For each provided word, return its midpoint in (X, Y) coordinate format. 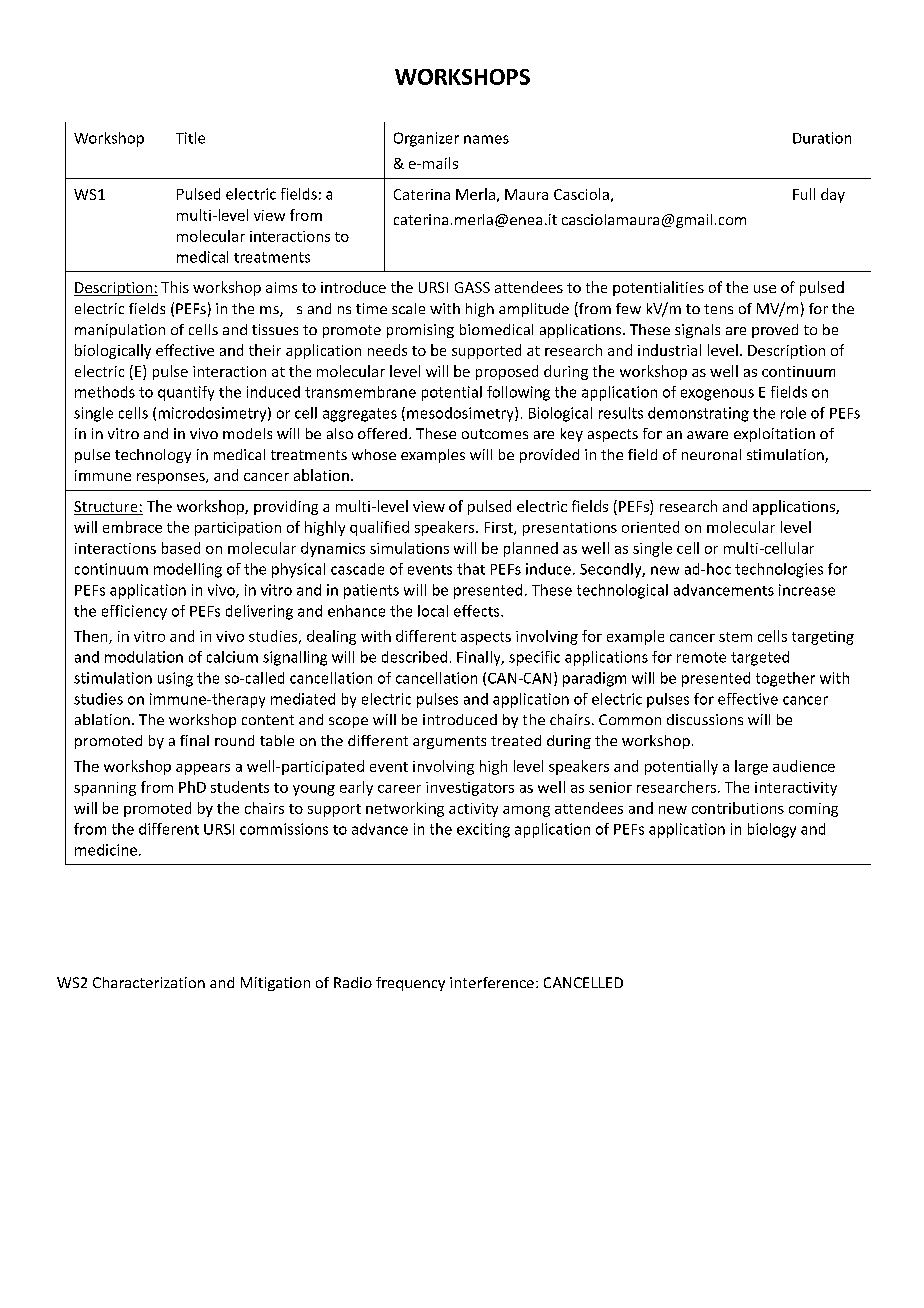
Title (190, 138)
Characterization (149, 982)
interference (492, 982)
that (471, 569)
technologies (779, 570)
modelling (188, 570)
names (486, 139)
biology (772, 830)
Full (804, 194)
